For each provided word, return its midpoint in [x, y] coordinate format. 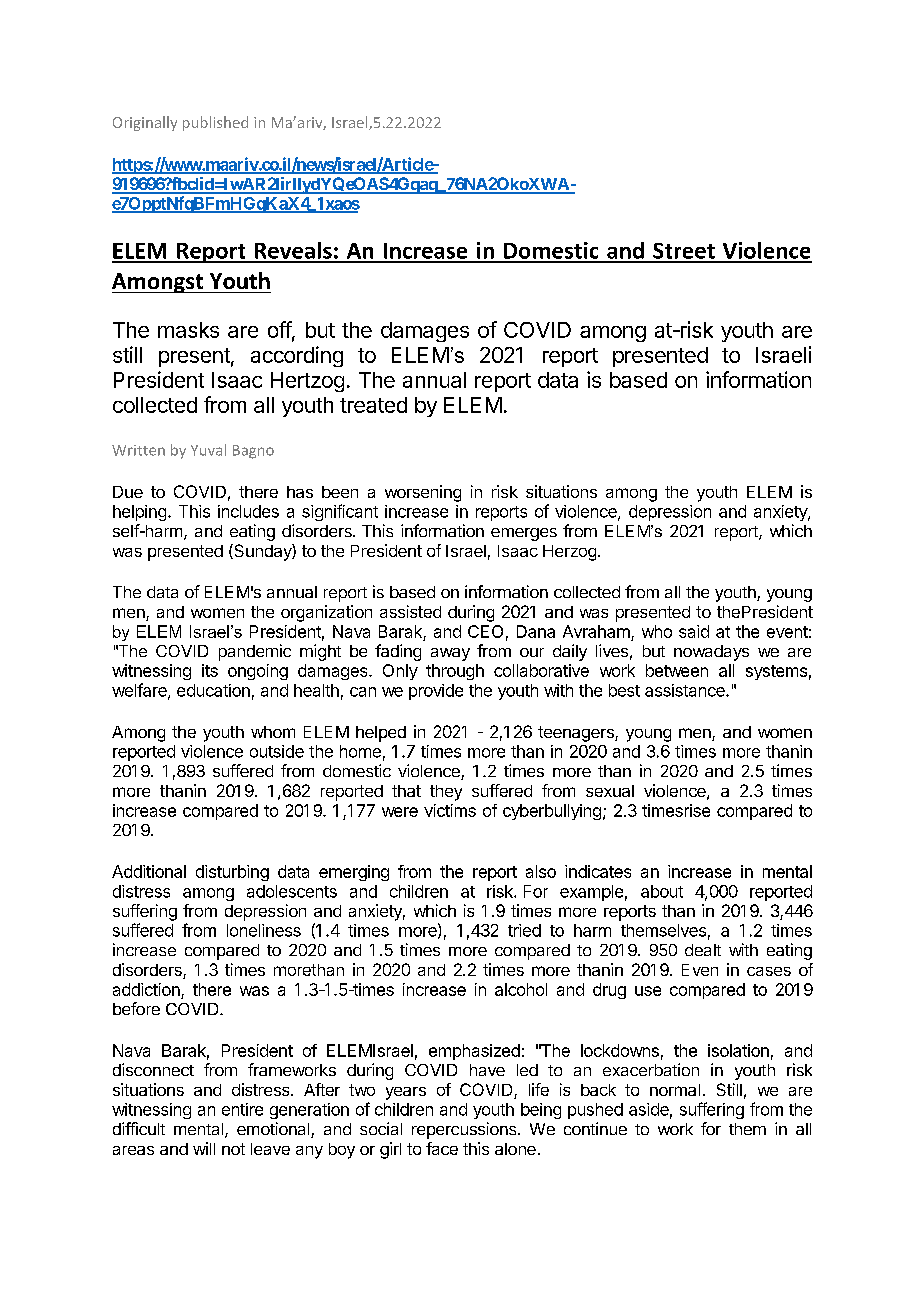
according [297, 356]
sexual [610, 791]
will [204, 1148]
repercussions [465, 1130]
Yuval [208, 450]
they [446, 793]
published [215, 123]
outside [277, 751]
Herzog [569, 553]
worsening [423, 493]
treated [373, 405]
